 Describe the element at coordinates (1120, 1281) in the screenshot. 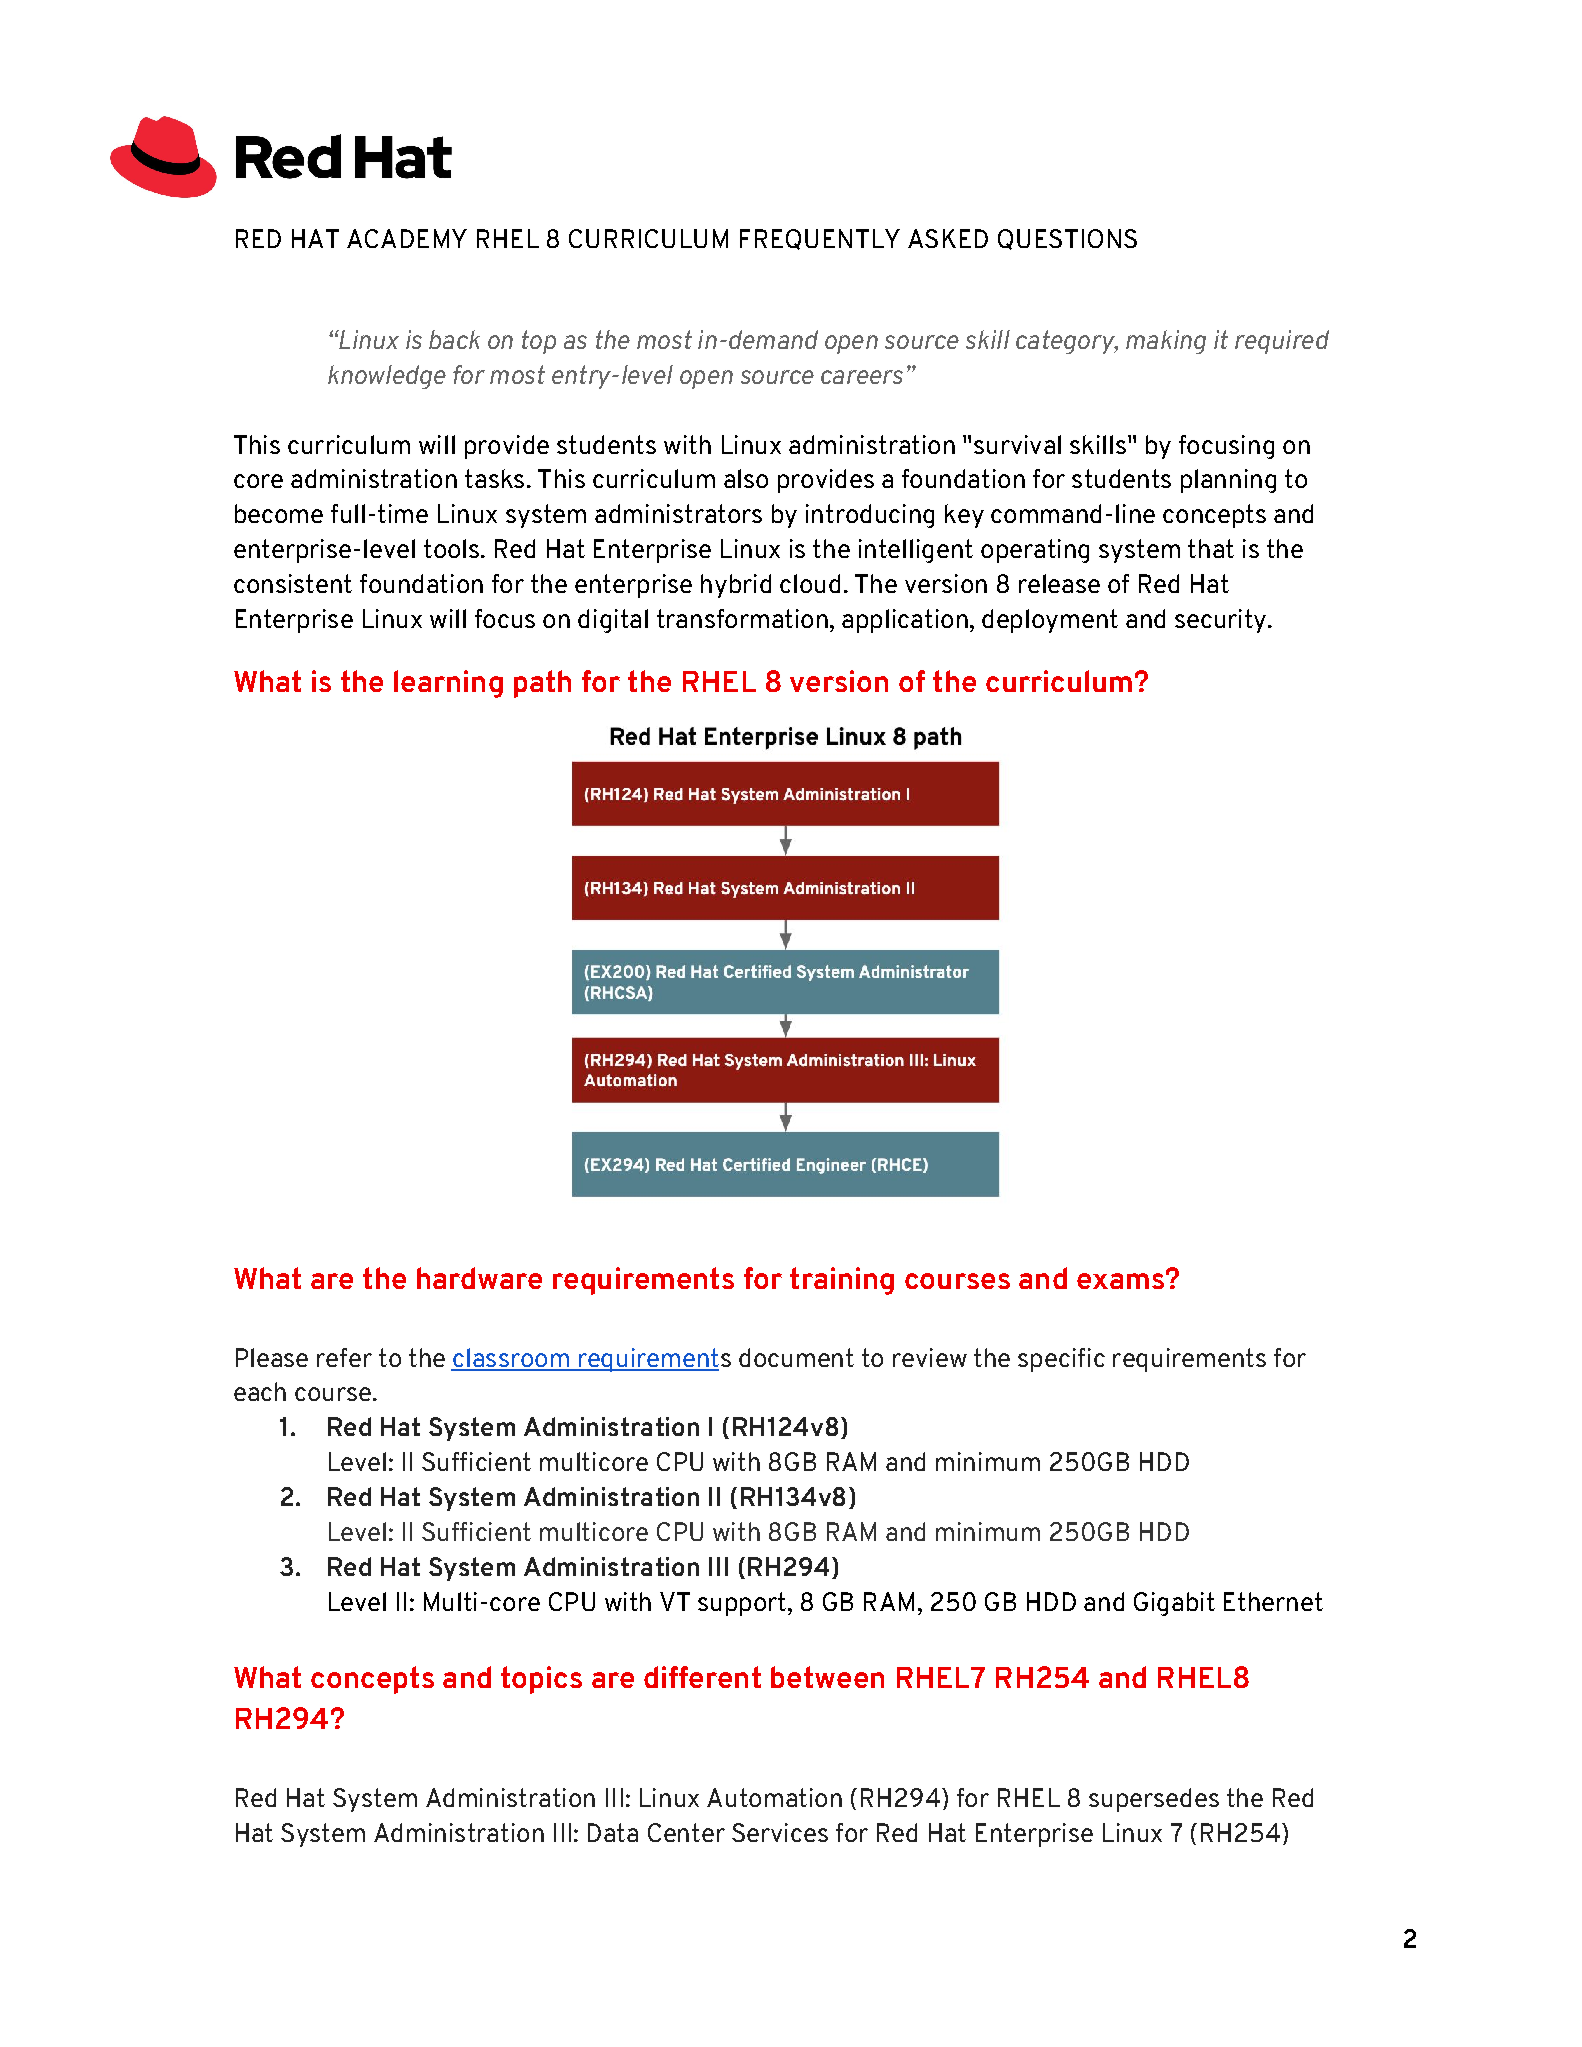

I see `exams` at that location.
